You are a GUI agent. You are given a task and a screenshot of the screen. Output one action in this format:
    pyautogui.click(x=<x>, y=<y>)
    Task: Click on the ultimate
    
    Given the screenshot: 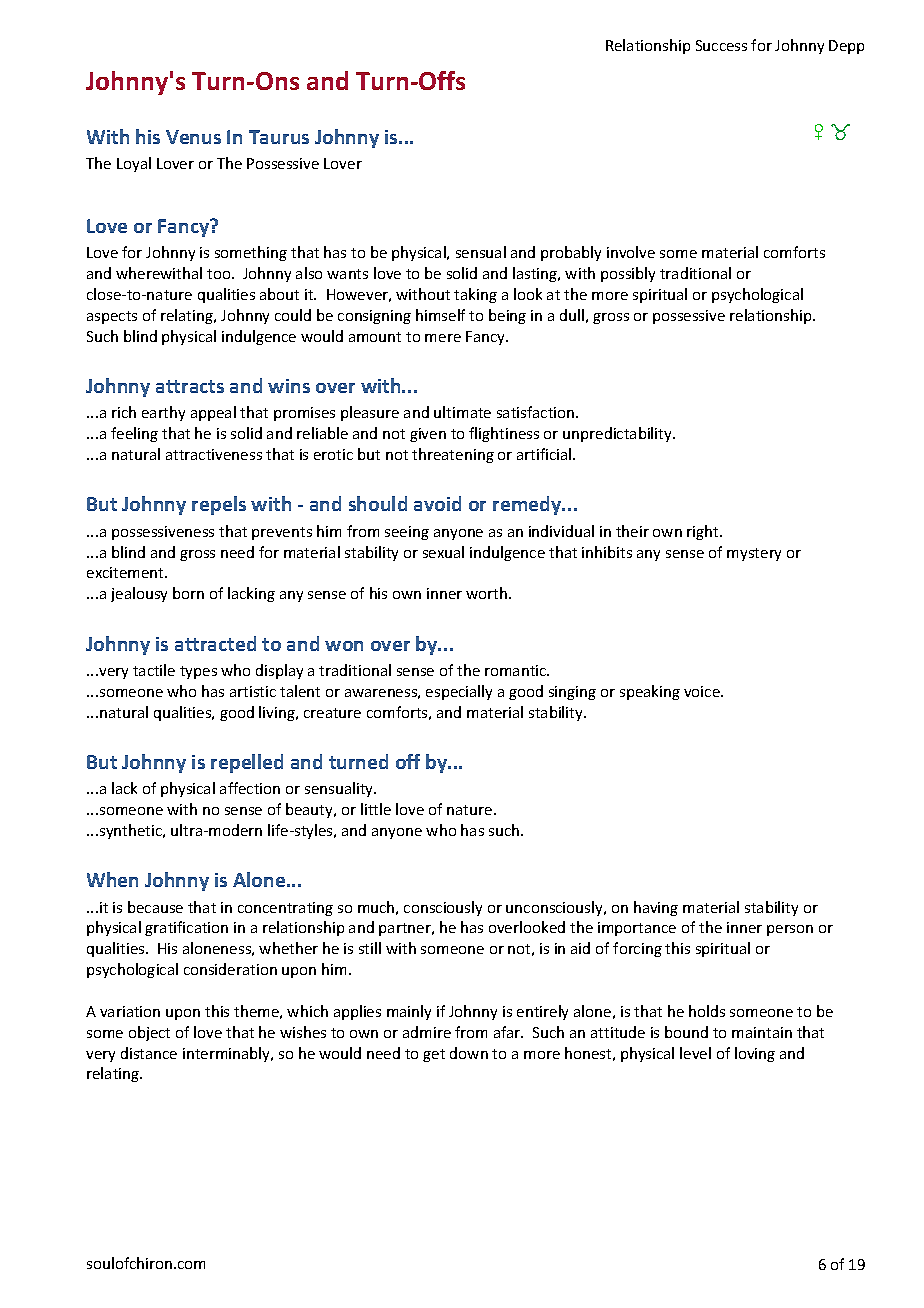 What is the action you would take?
    pyautogui.click(x=462, y=412)
